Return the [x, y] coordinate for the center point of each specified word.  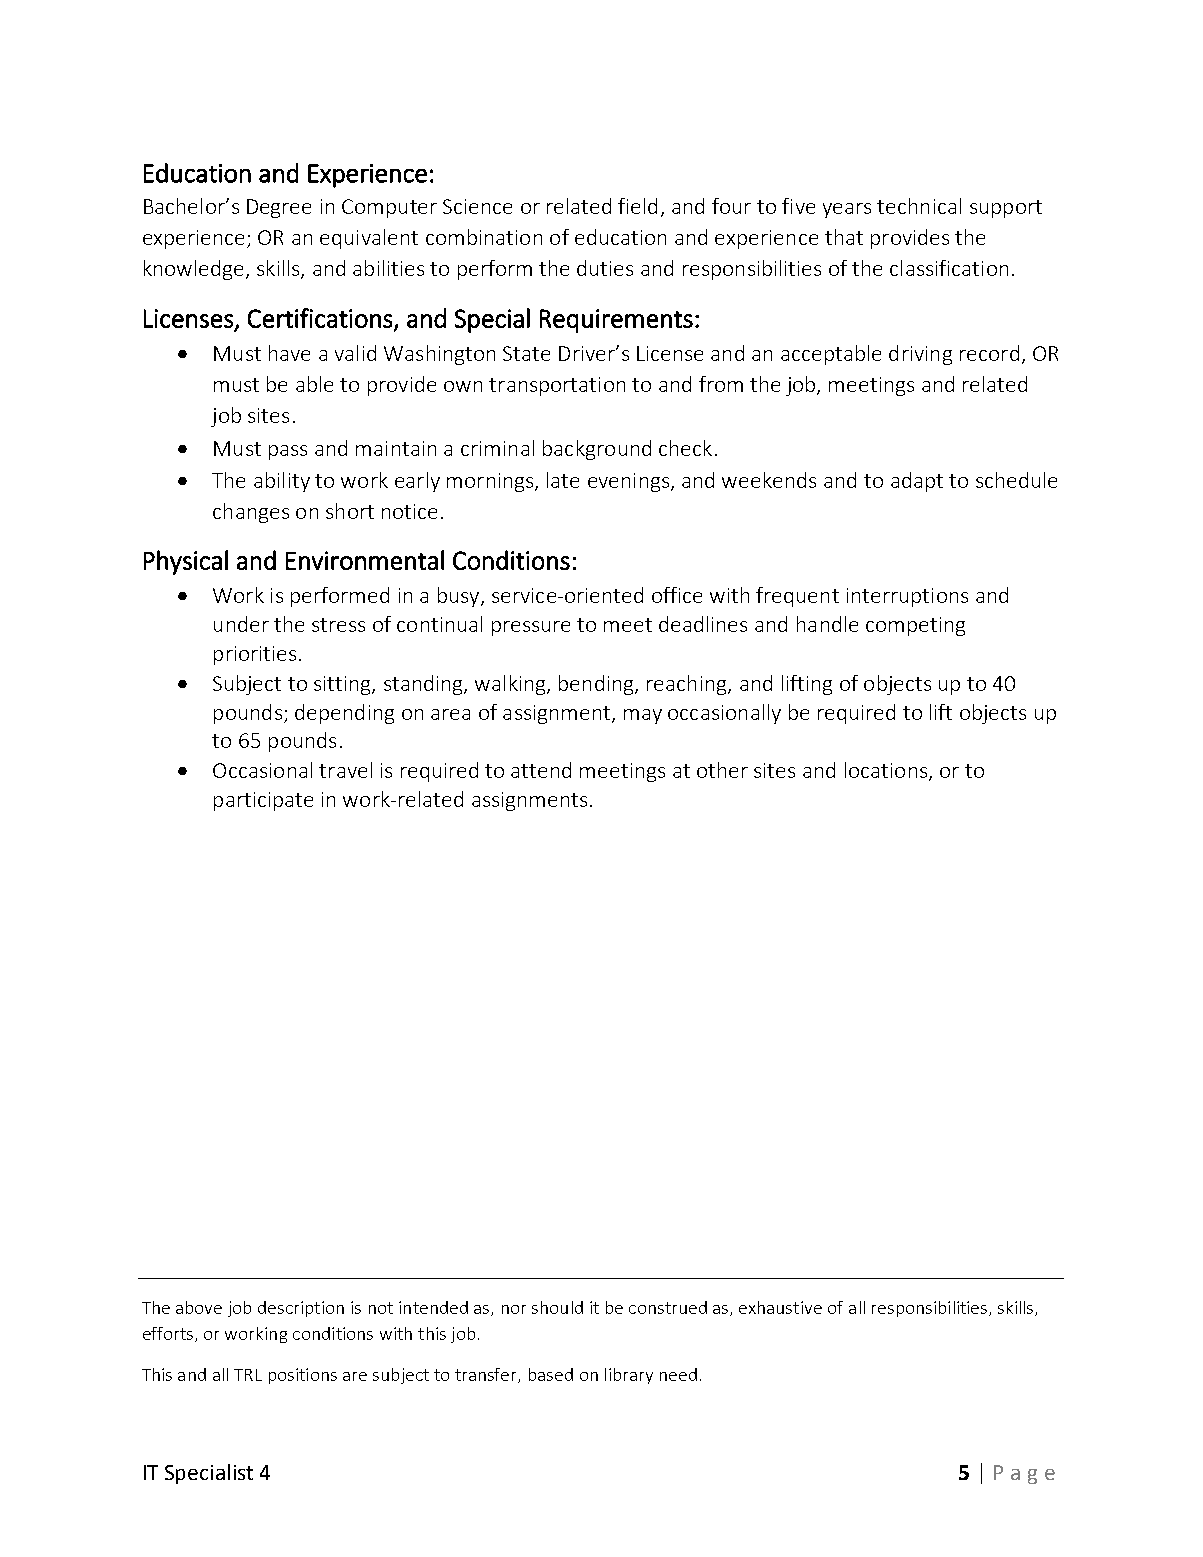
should [557, 1307]
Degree [279, 208]
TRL [248, 1375]
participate [263, 801]
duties [605, 268]
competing [915, 626]
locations [886, 770]
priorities [255, 655]
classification [949, 268]
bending [597, 685]
